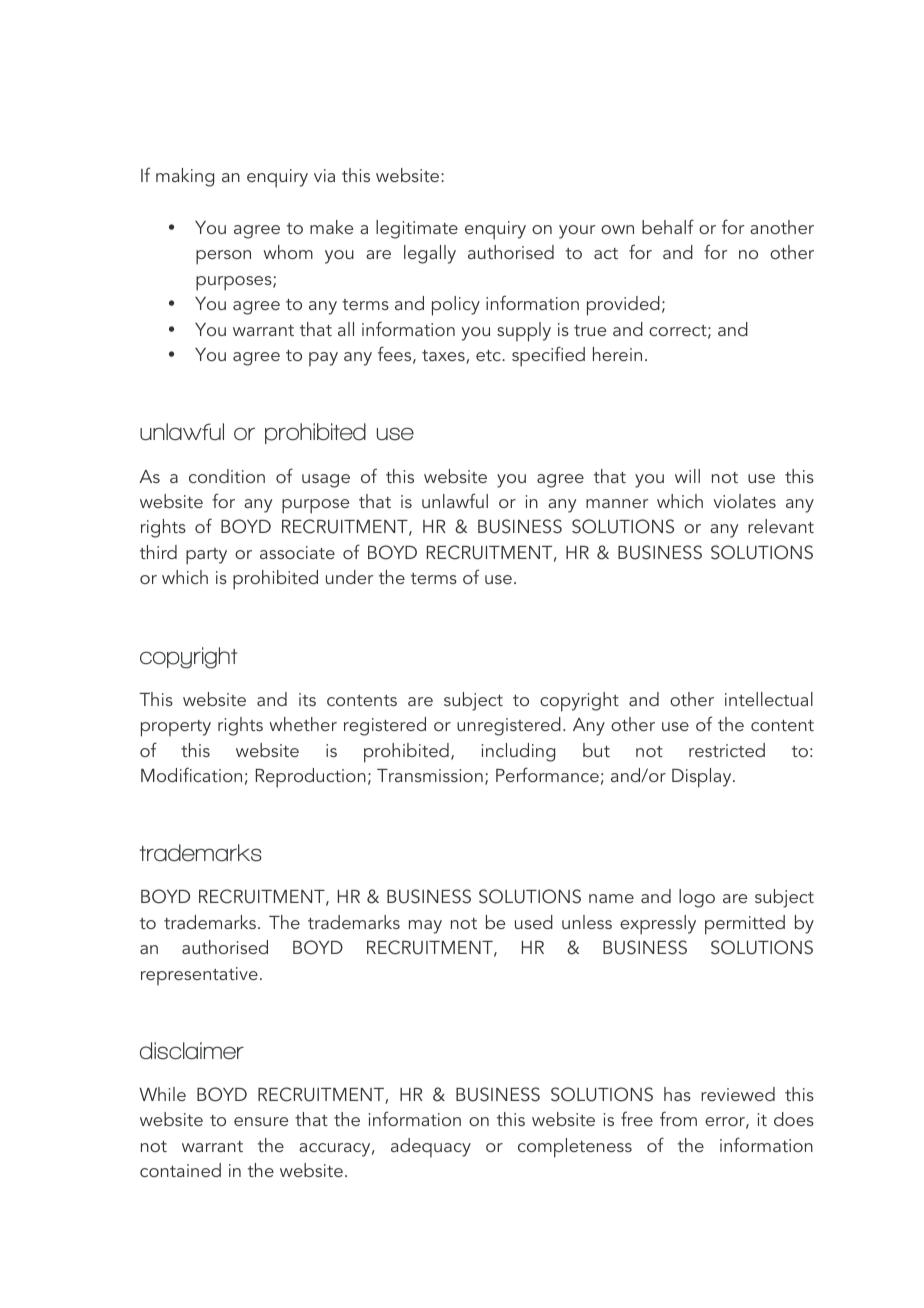  What do you see at coordinates (261, 1121) in the document?
I see `ensure` at bounding box center [261, 1121].
